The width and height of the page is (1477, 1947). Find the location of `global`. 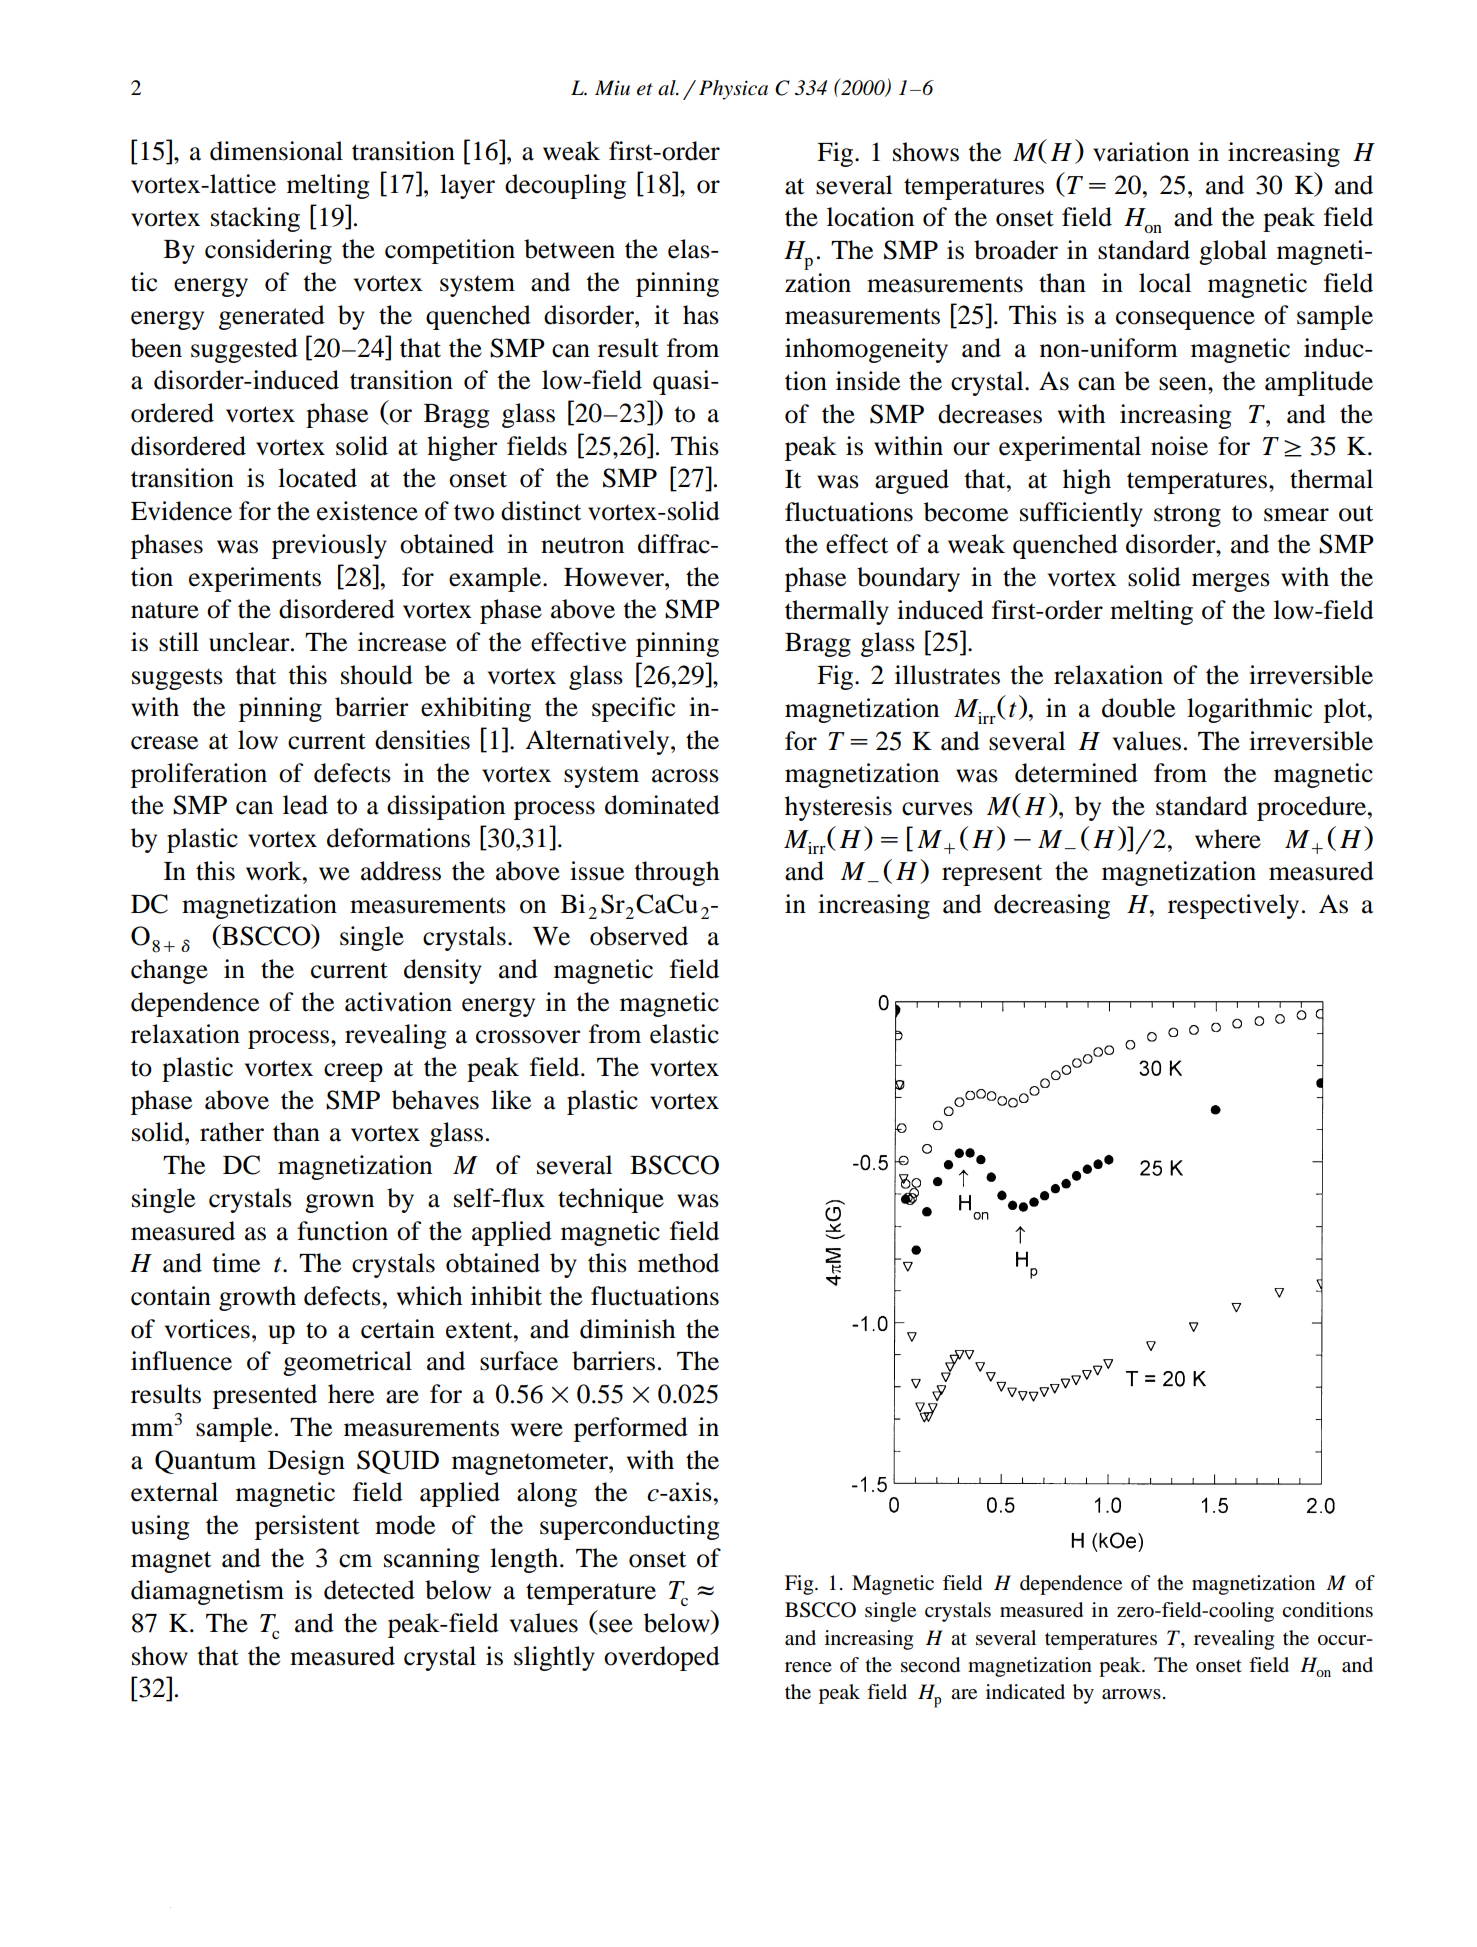

global is located at coordinates (1233, 252).
